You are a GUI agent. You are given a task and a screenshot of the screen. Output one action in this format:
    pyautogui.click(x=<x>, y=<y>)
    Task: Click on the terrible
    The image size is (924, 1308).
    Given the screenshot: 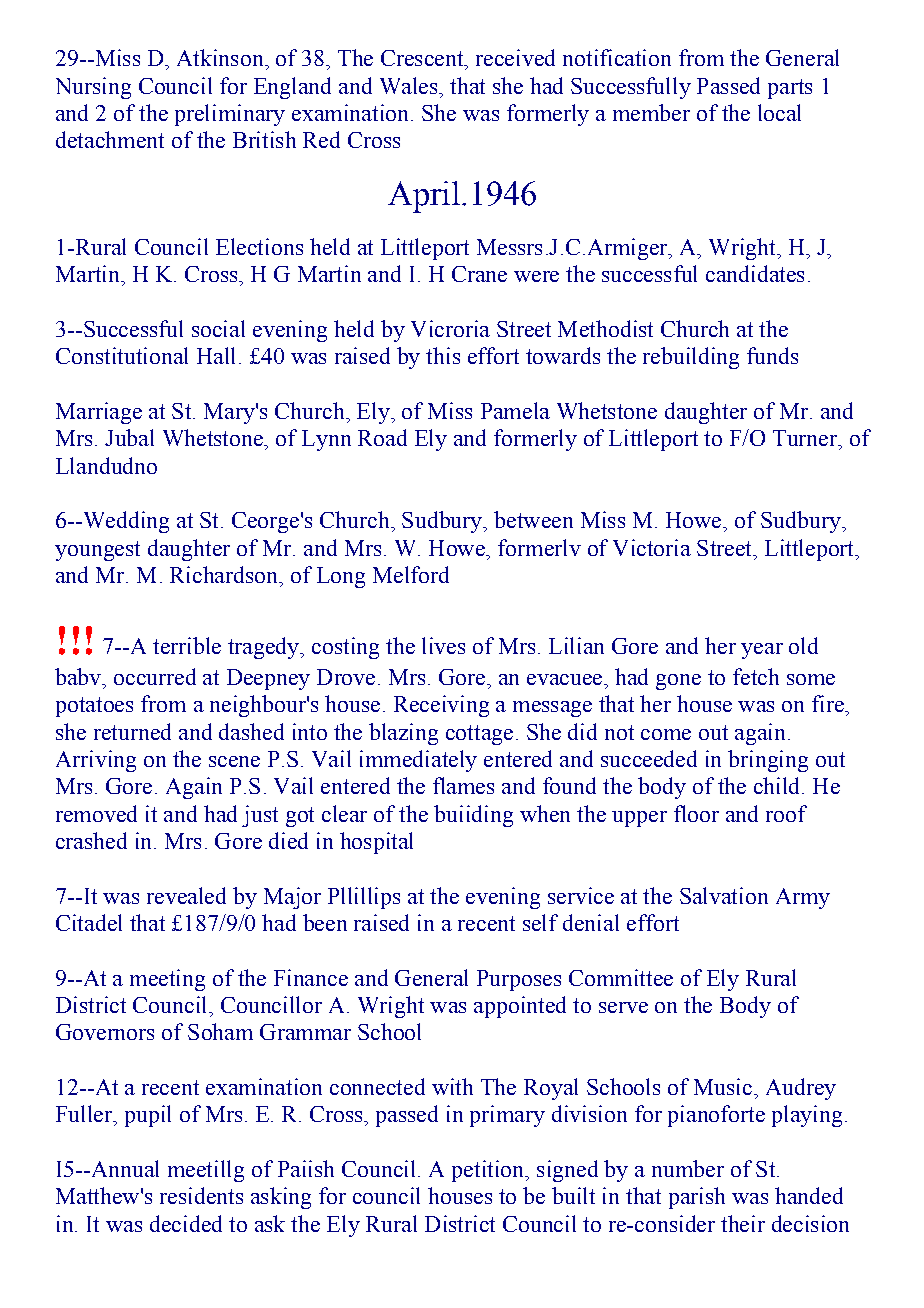 What is the action you would take?
    pyautogui.click(x=187, y=645)
